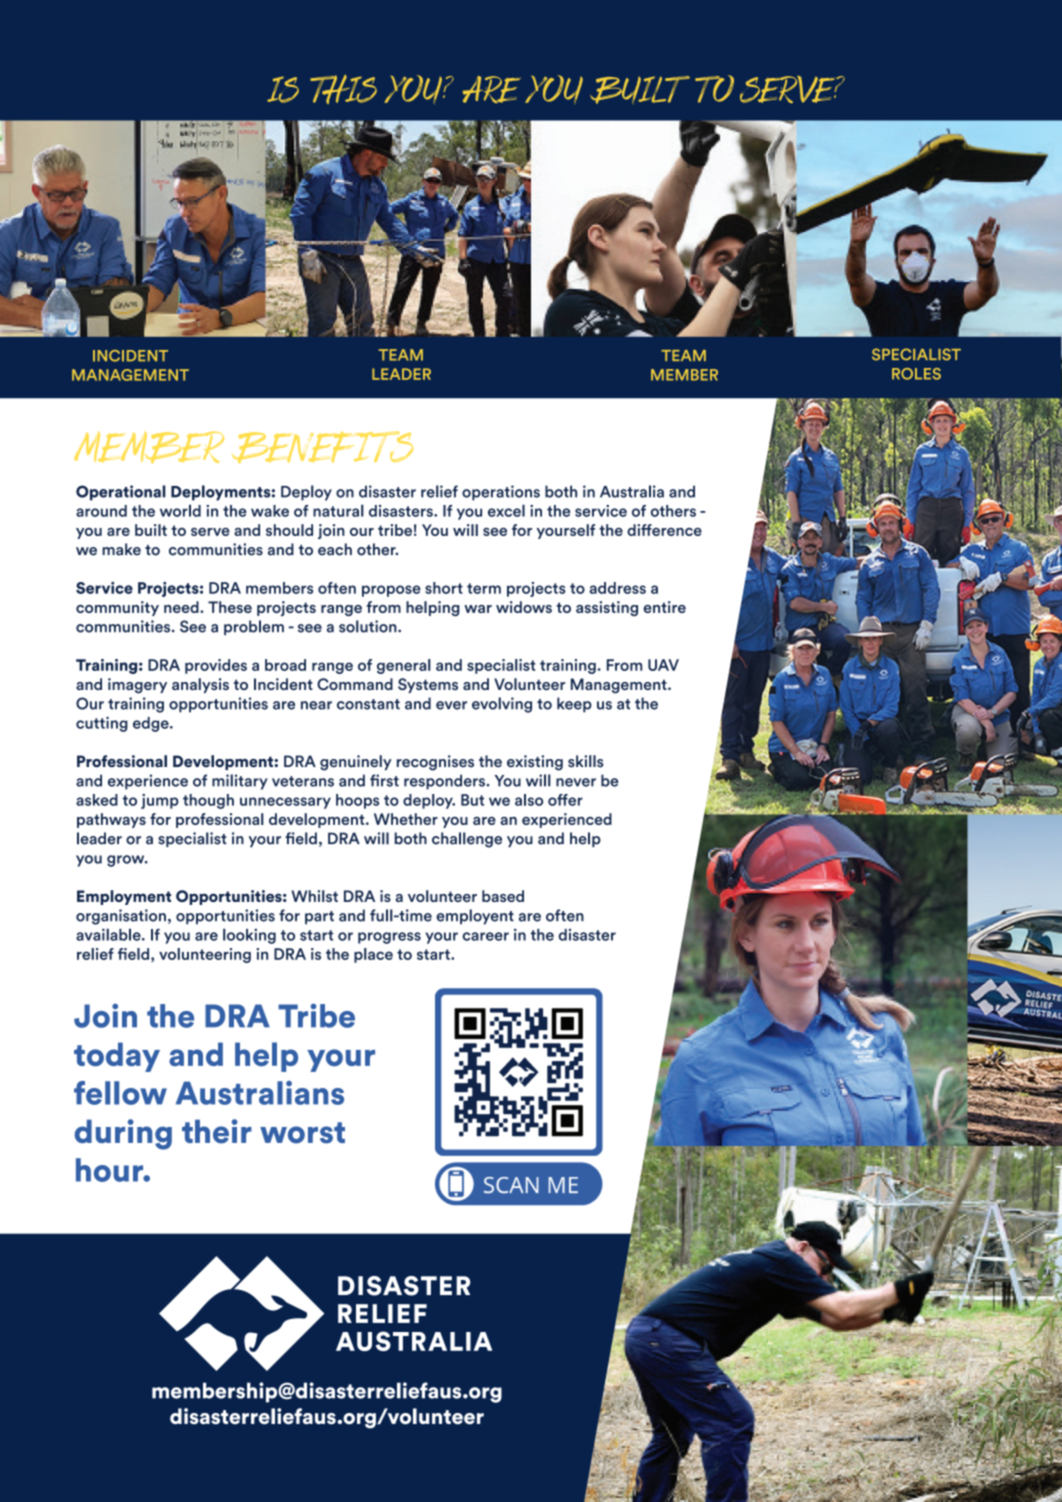 The height and width of the screenshot is (1502, 1062). I want to click on operations, so click(501, 493).
